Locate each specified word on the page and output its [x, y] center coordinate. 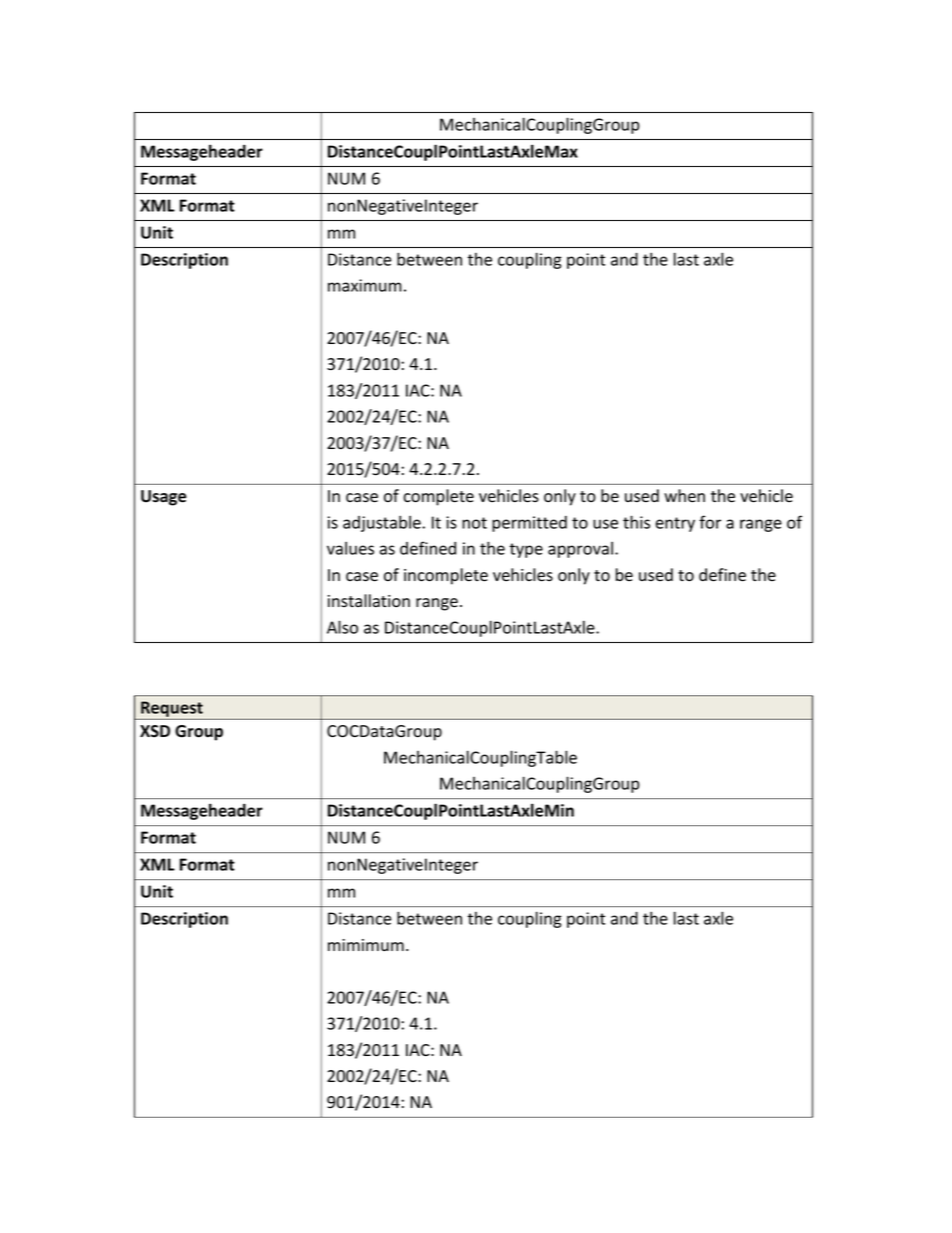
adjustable [383, 523]
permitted [529, 524]
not [474, 523]
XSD [155, 731]
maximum [365, 285]
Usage [163, 498]
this [636, 522]
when [684, 496]
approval [580, 550]
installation [369, 601]
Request [172, 710]
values [350, 548]
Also [342, 627]
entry [675, 524]
